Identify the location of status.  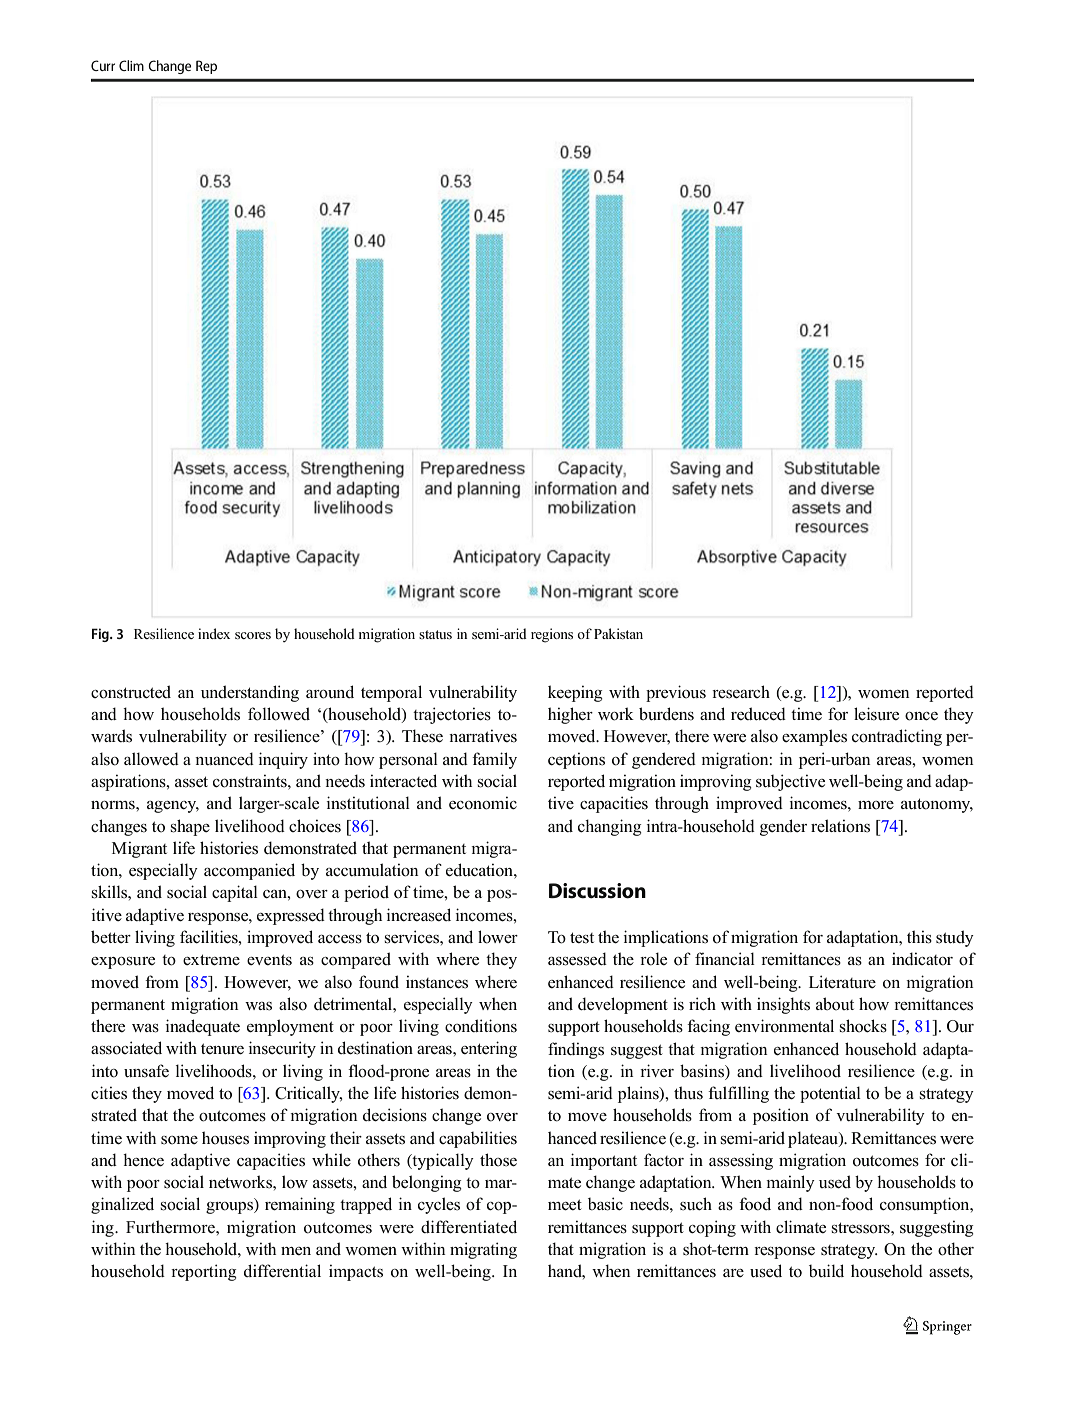
(435, 634).
